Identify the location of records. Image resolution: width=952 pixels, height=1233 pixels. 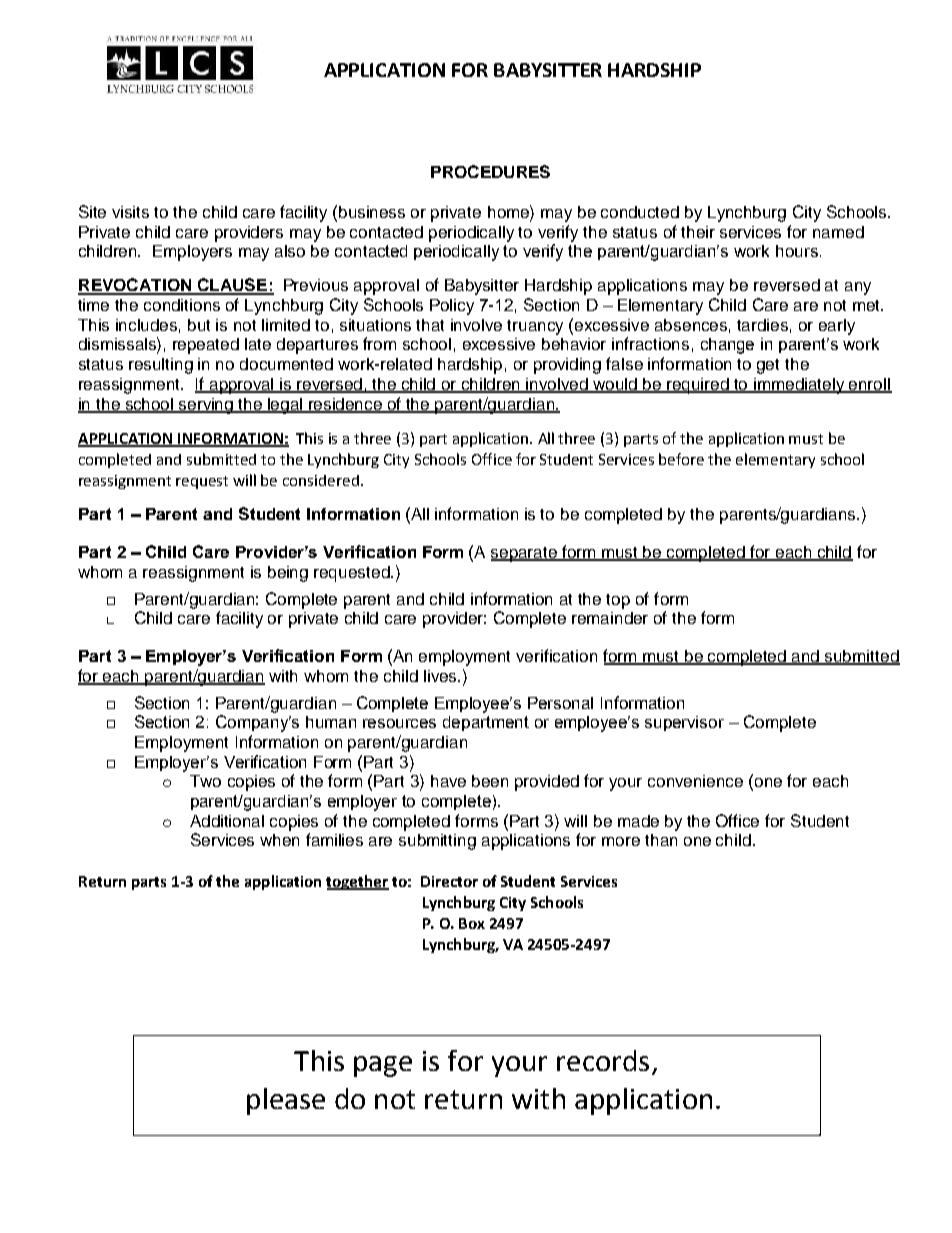
(603, 1060).
